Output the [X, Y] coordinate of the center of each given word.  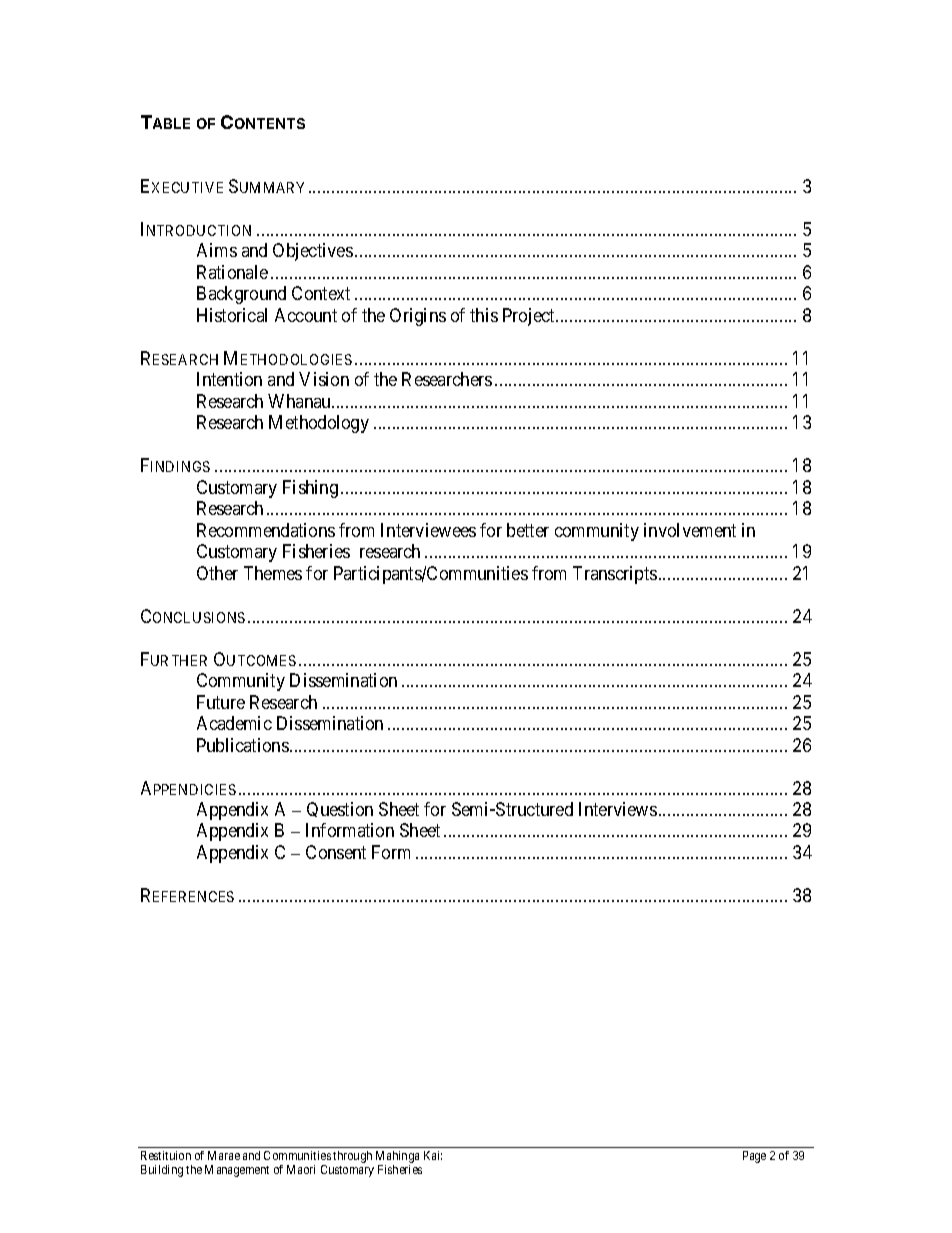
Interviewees [428, 530]
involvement [690, 530]
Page [754, 1157]
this [484, 315]
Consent [336, 852]
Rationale [232, 272]
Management [237, 1171]
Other [217, 573]
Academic [234, 723]
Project [530, 317]
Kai [433, 1155]
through [352, 1157]
